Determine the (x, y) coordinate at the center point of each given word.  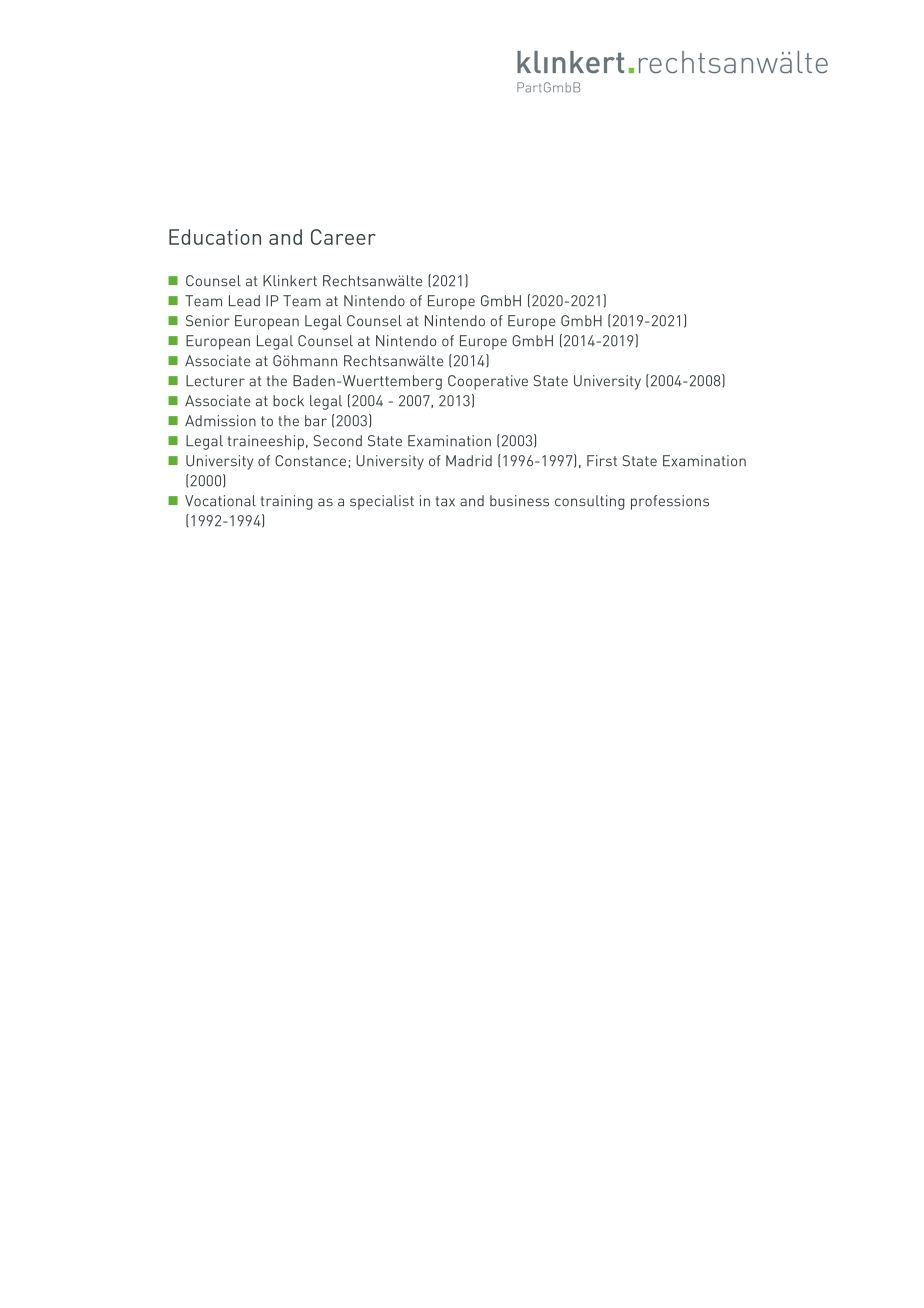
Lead (244, 301)
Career (343, 237)
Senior (208, 321)
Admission (220, 421)
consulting (590, 502)
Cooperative (488, 382)
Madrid (469, 461)
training (287, 502)
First (602, 461)
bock (288, 401)
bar (316, 421)
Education (215, 237)
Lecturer (215, 381)
